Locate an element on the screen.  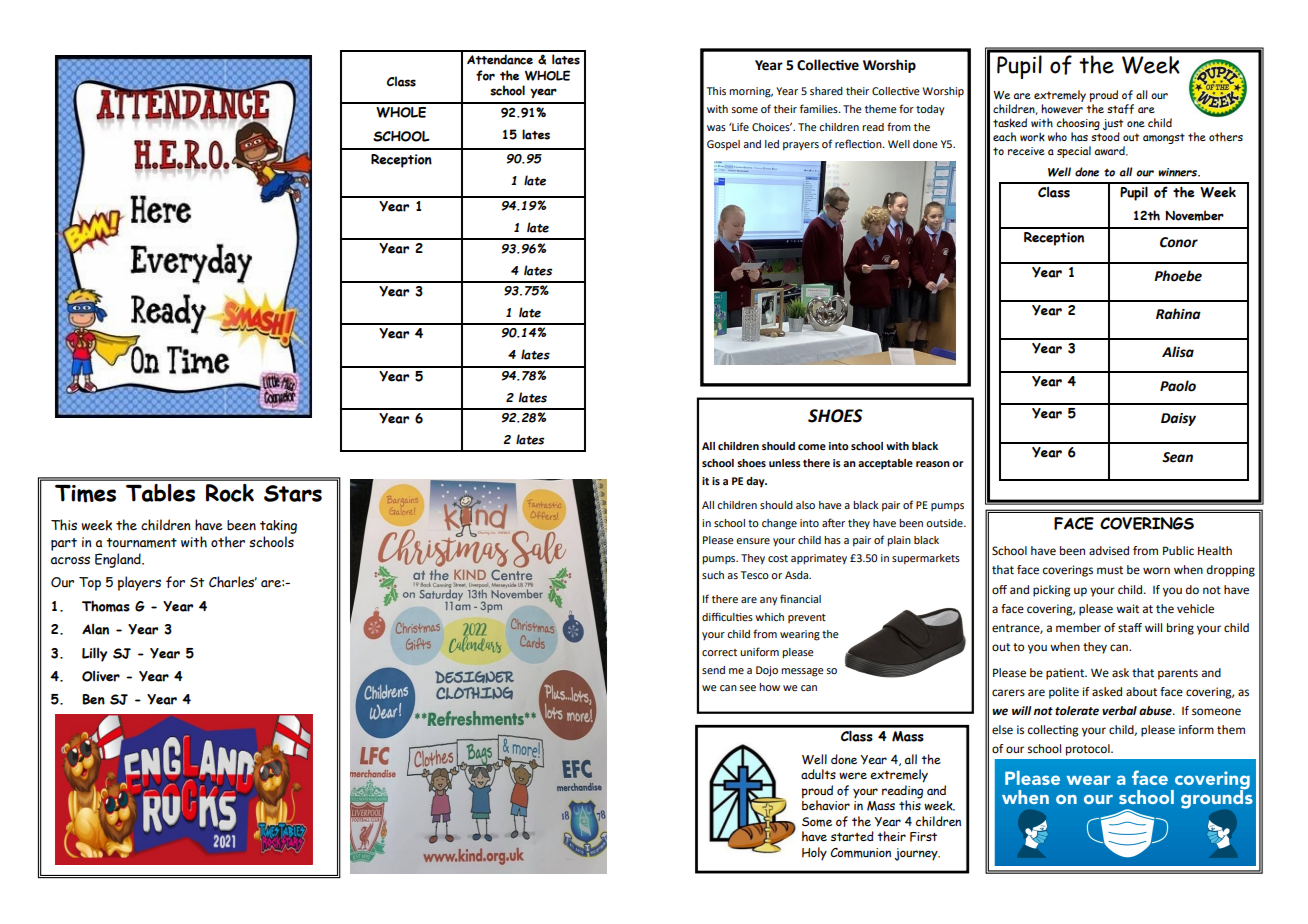
unless is located at coordinates (785, 463).
